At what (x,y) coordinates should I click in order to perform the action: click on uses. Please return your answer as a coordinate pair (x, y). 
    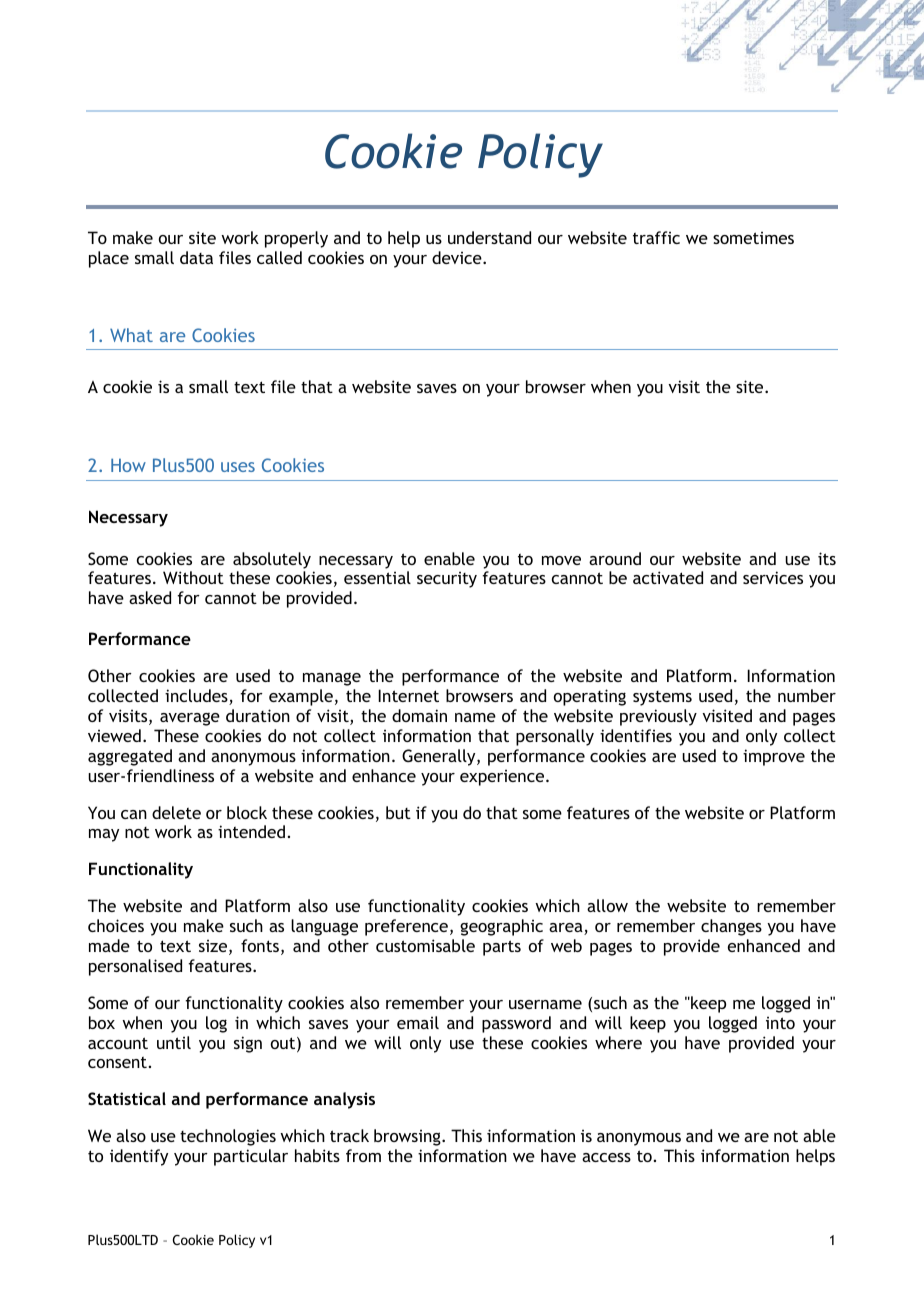
    Looking at the image, I should click on (238, 467).
